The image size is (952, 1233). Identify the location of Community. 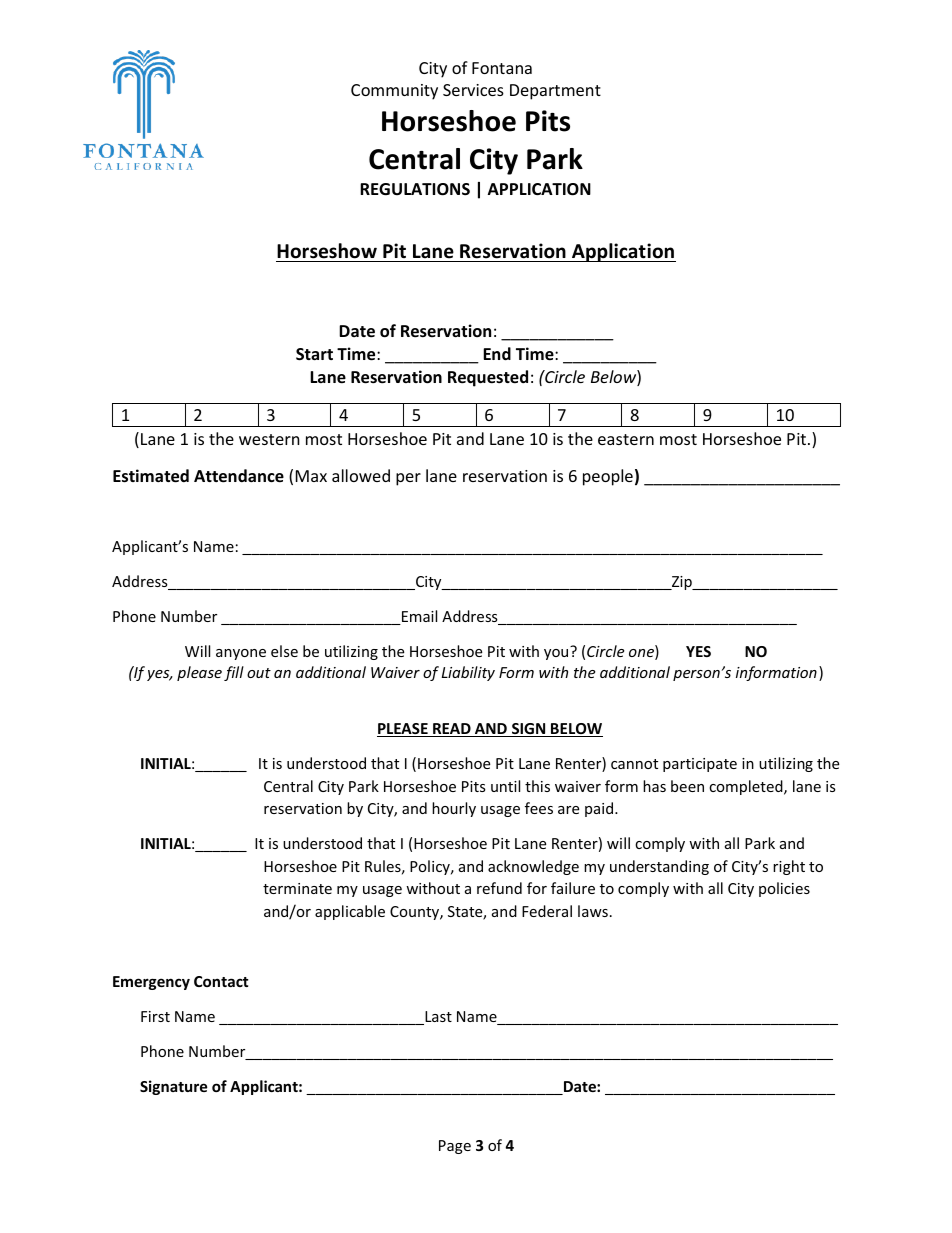
(394, 92).
